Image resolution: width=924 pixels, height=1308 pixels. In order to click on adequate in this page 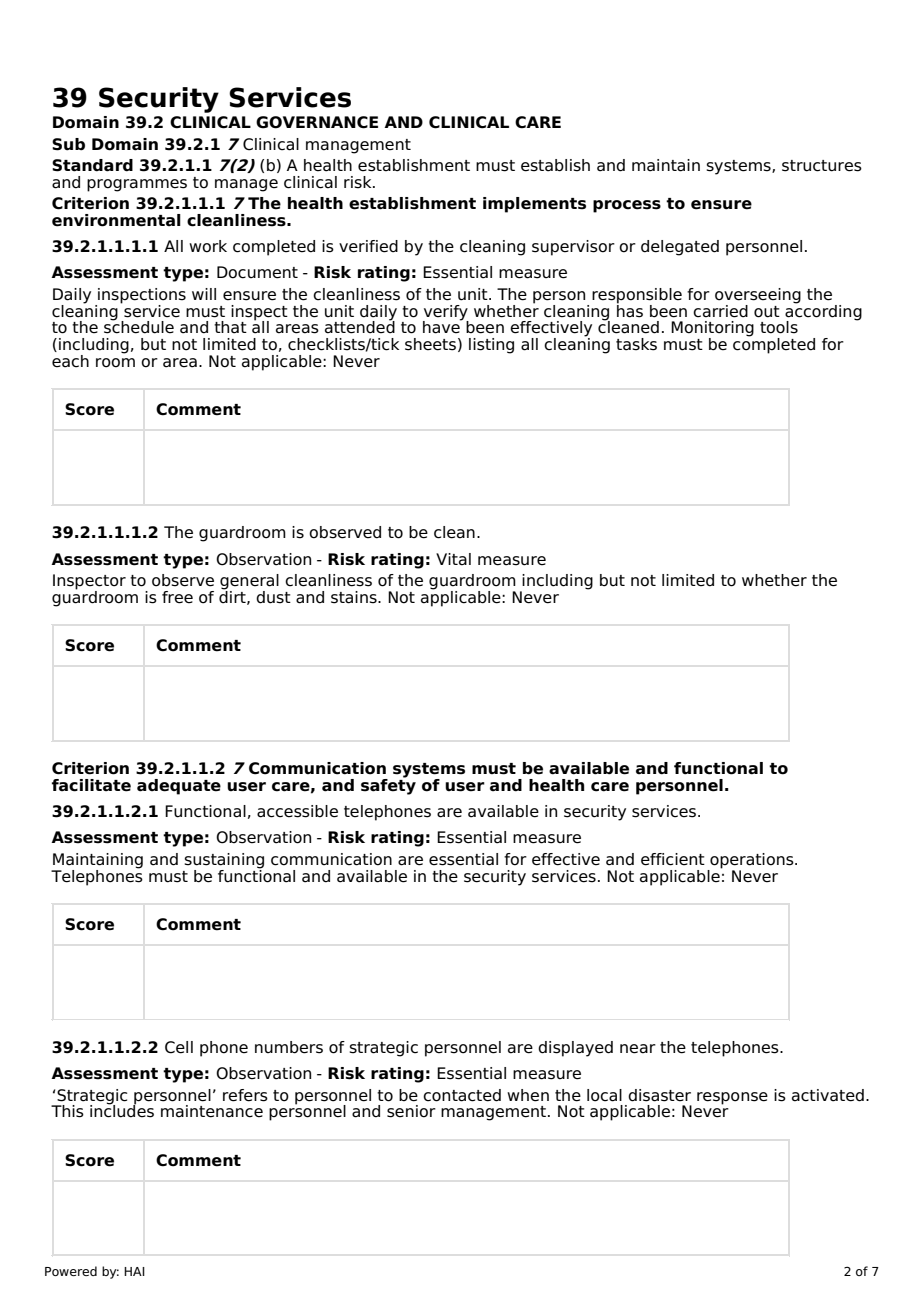, I will do `click(179, 787)`.
